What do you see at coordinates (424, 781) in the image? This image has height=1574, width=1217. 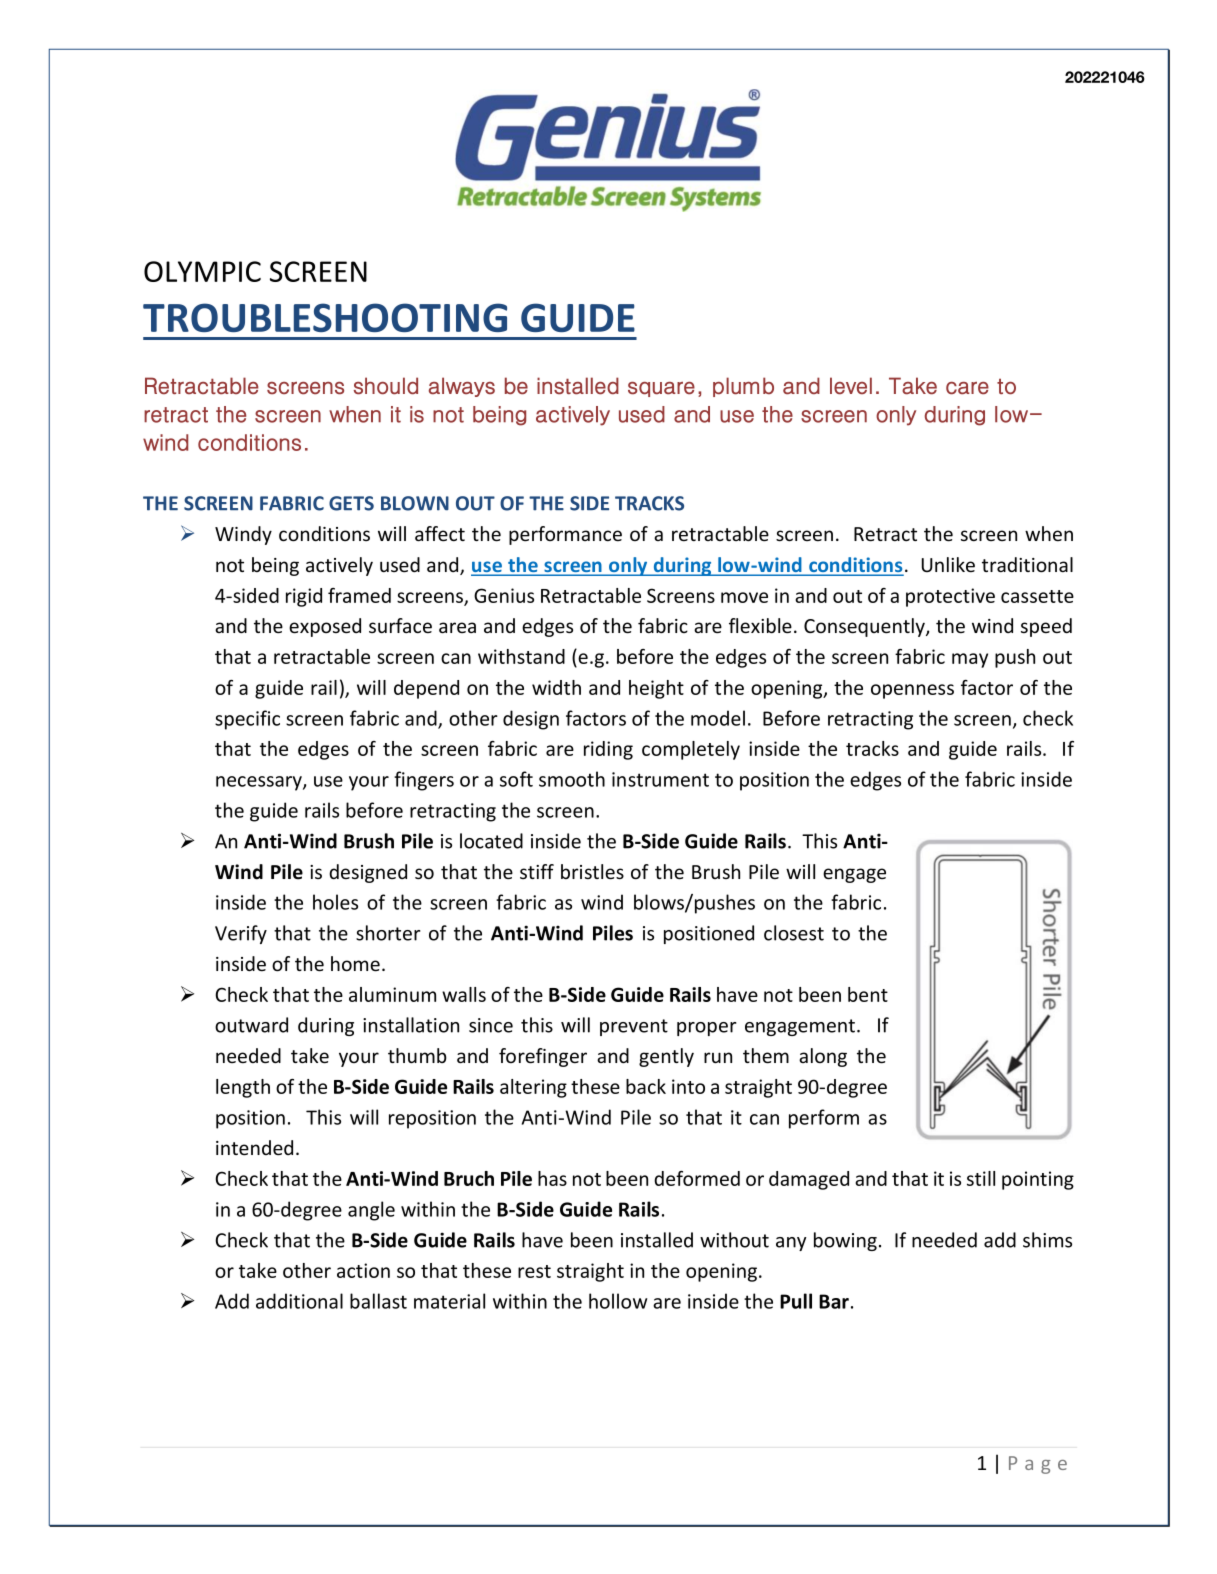 I see `fingers` at bounding box center [424, 781].
